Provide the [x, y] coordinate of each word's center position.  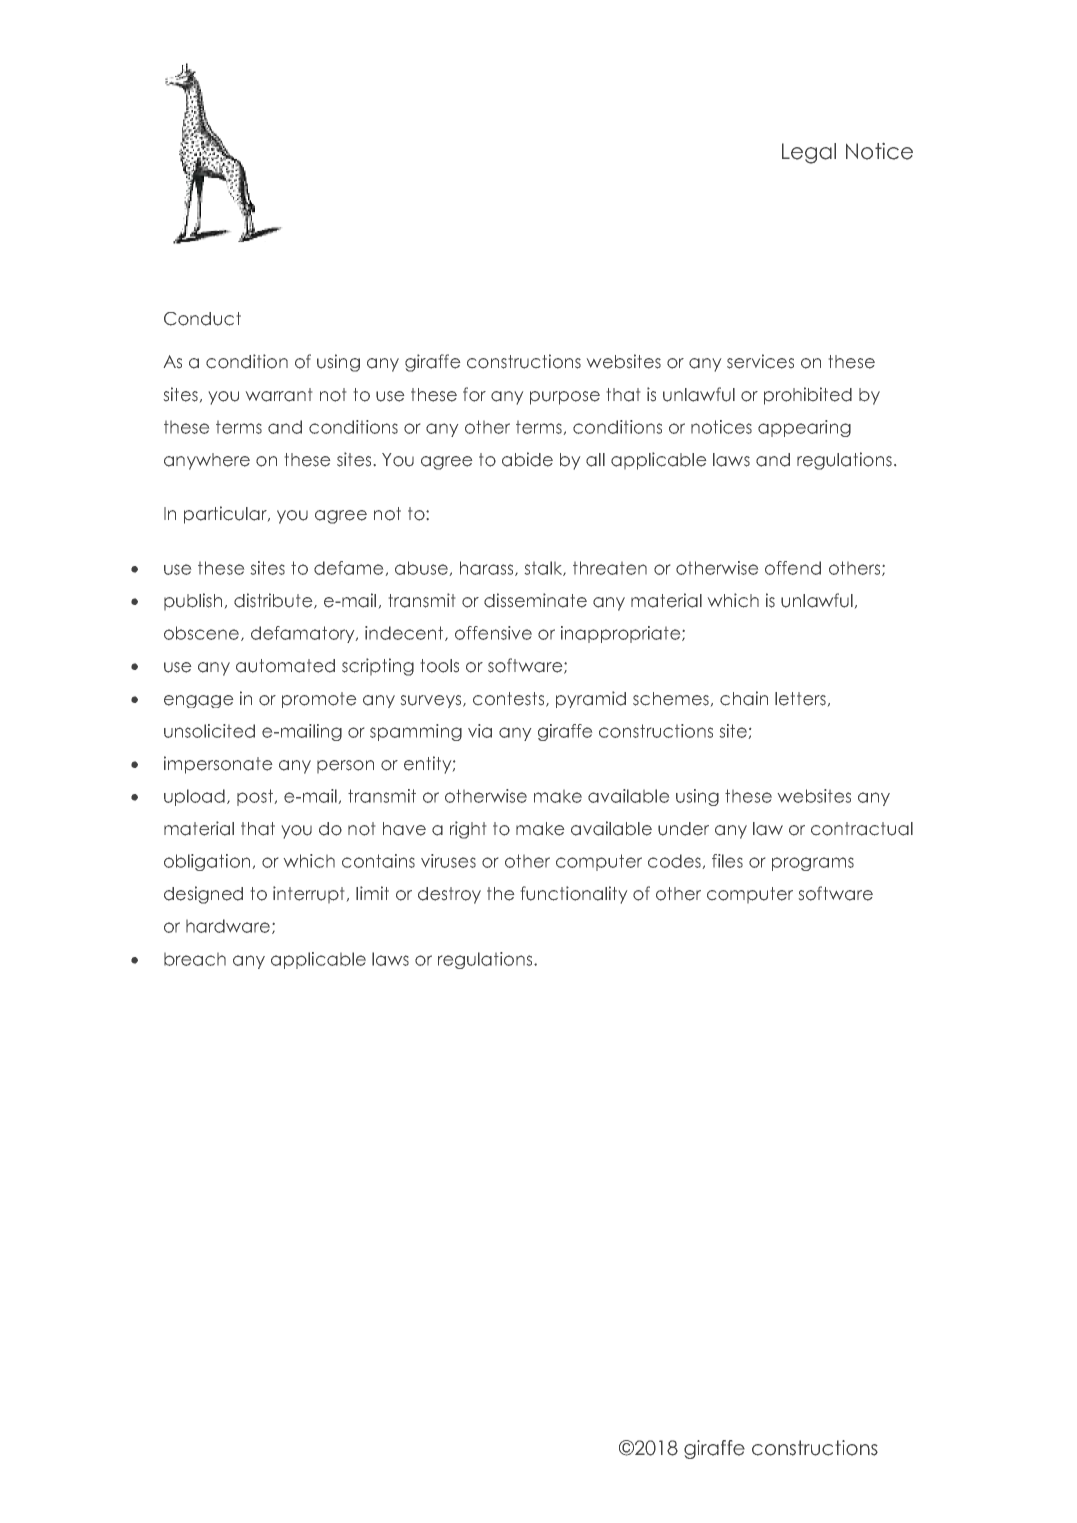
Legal [809, 153]
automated [285, 666]
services [760, 361]
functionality [574, 895]
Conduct [202, 319]
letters [800, 699]
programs [813, 864]
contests [510, 699]
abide [527, 459]
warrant [279, 395]
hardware [228, 926]
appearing [804, 428]
